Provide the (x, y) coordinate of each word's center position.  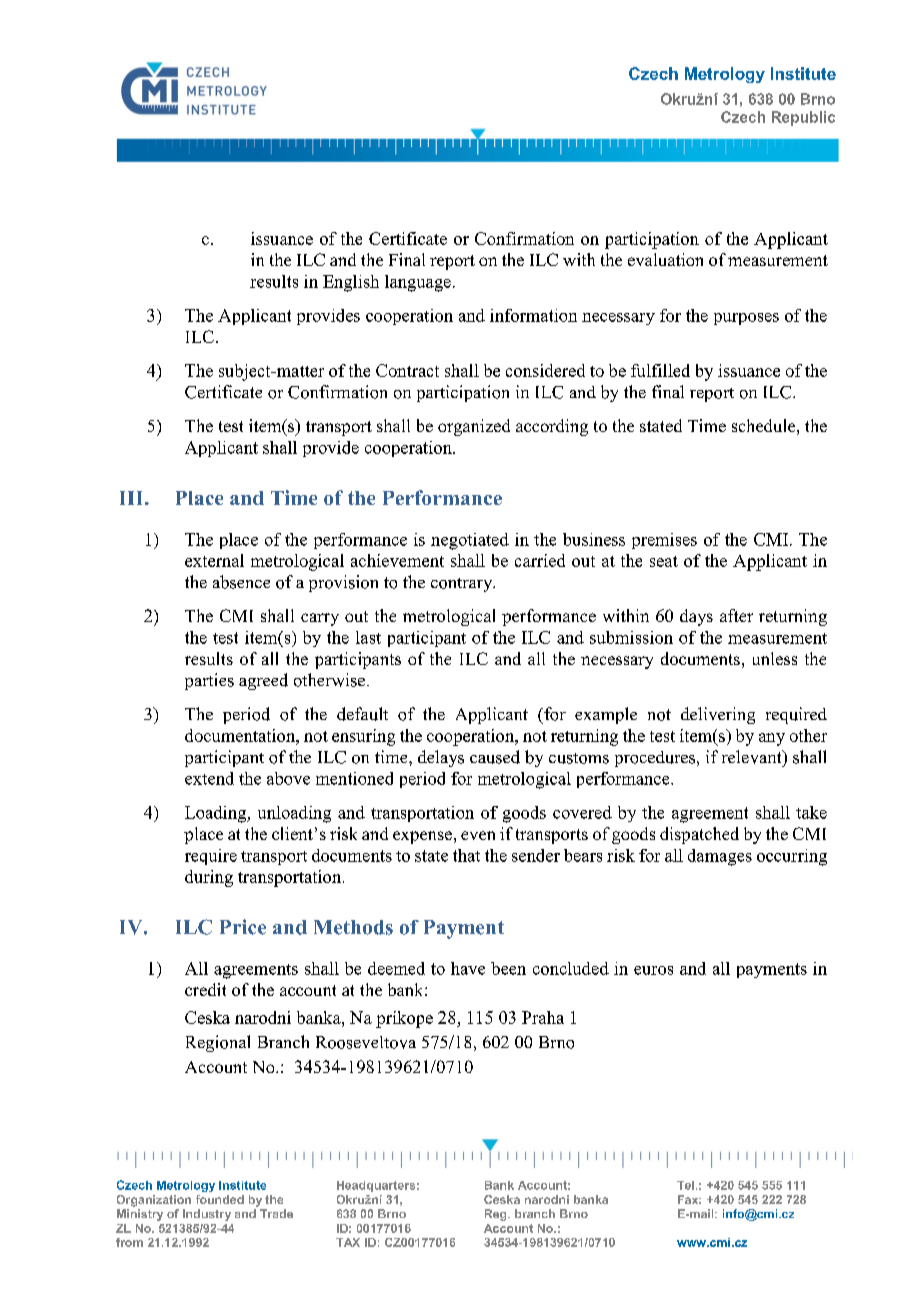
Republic (803, 118)
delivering (718, 715)
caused (495, 757)
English (351, 283)
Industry (207, 1215)
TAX (348, 1242)
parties (209, 681)
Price (243, 927)
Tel (685, 1185)
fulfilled (660, 370)
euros (653, 970)
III (133, 498)
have (468, 968)
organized (474, 427)
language (418, 283)
